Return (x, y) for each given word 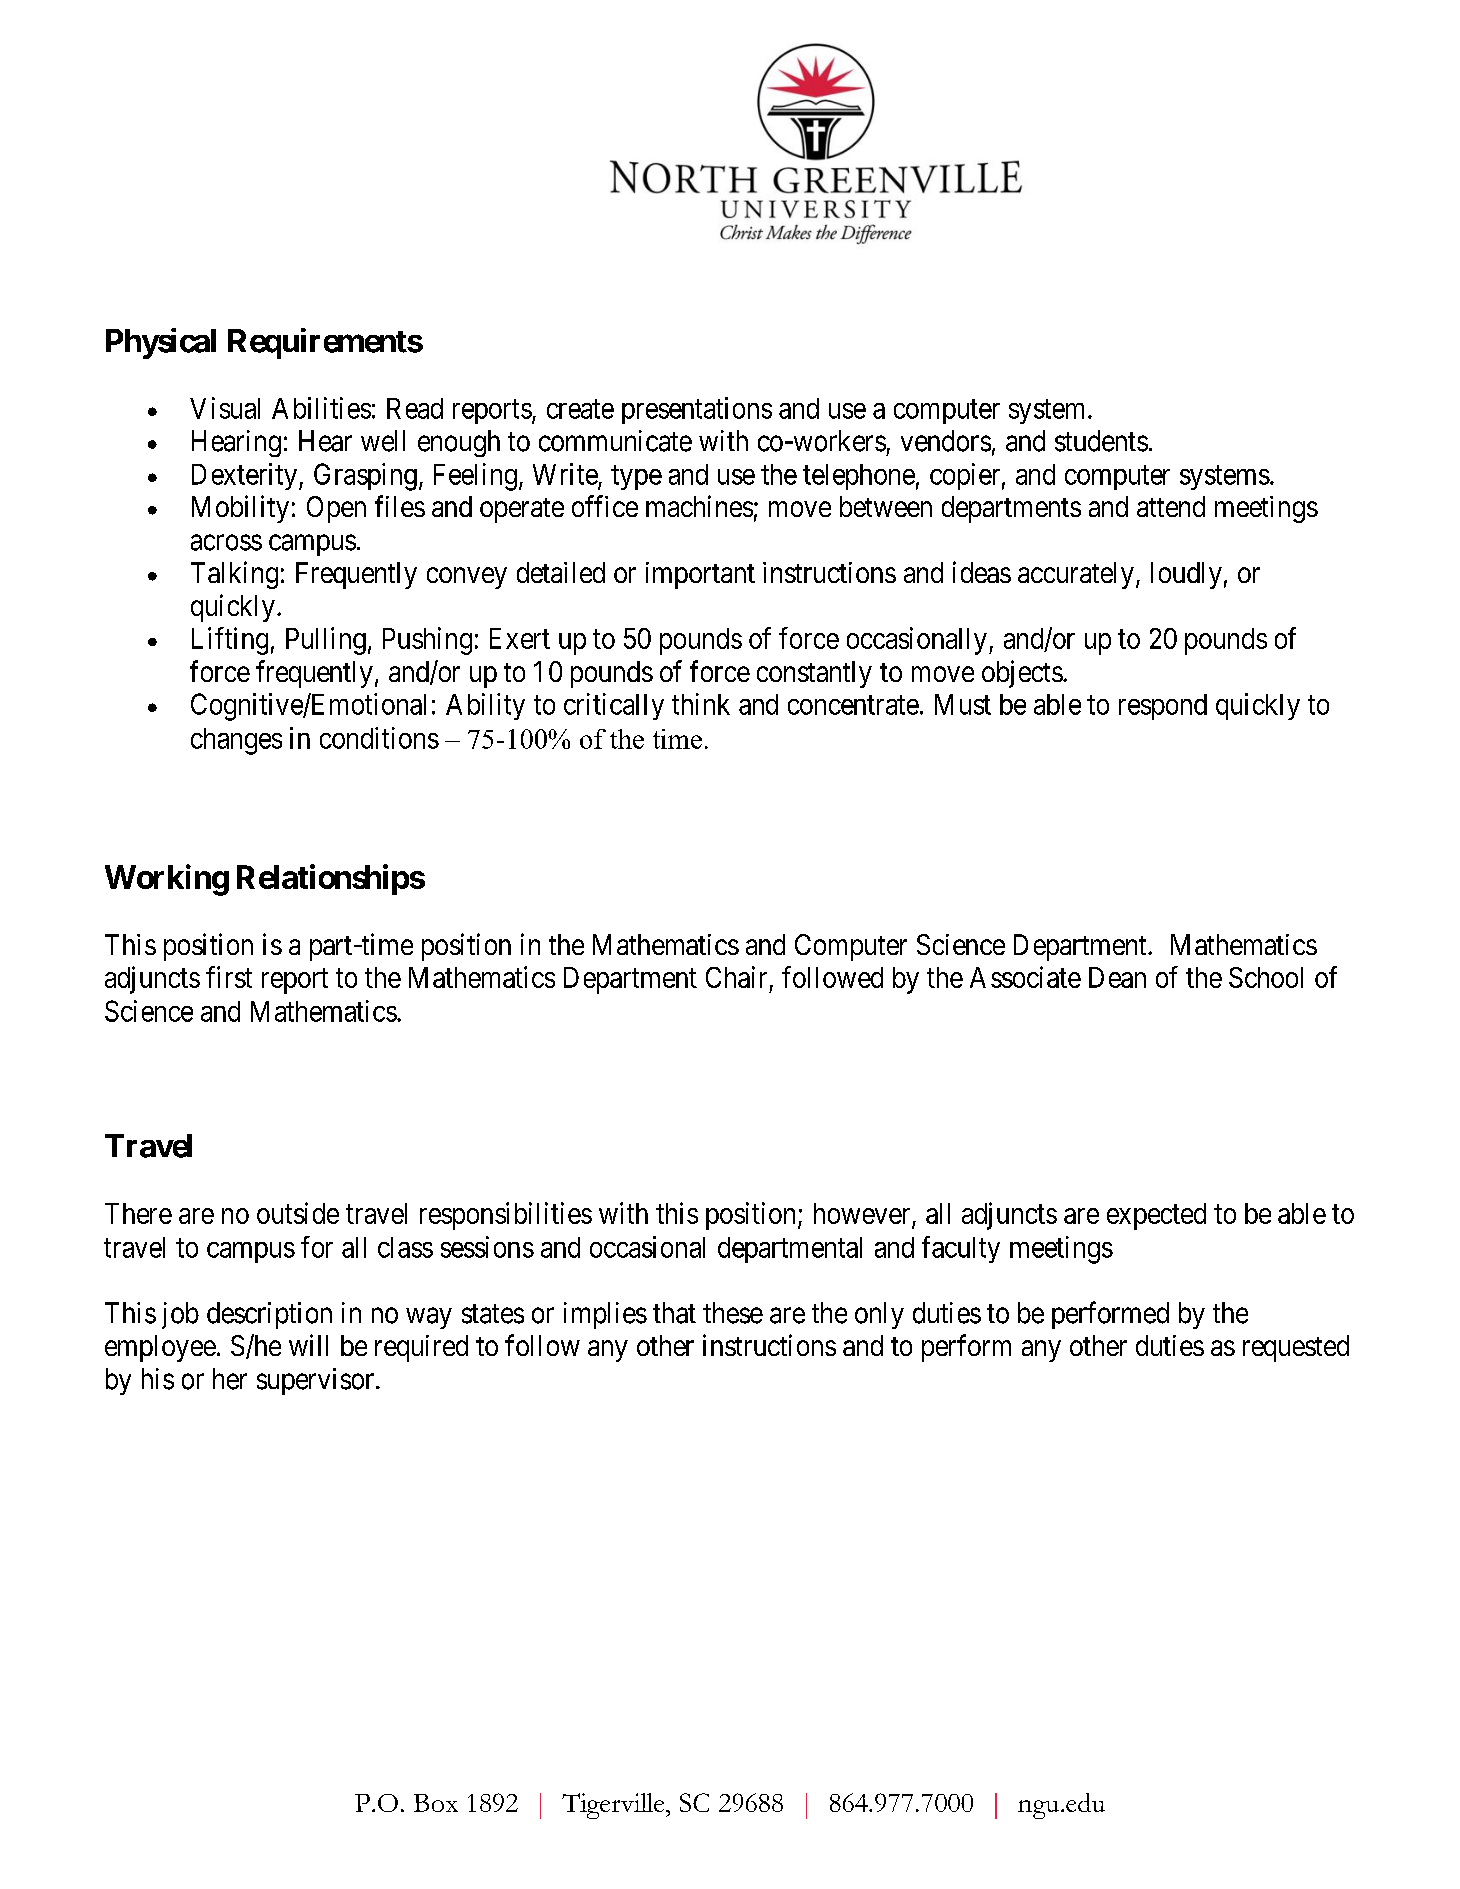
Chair (736, 977)
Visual (225, 408)
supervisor (317, 1381)
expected (1156, 1216)
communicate (615, 441)
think (701, 704)
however (863, 1215)
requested (1296, 1348)
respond (1163, 707)
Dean (1117, 977)
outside (298, 1213)
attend (1171, 506)
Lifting (230, 641)
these (733, 1313)
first (229, 977)
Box (436, 1803)
